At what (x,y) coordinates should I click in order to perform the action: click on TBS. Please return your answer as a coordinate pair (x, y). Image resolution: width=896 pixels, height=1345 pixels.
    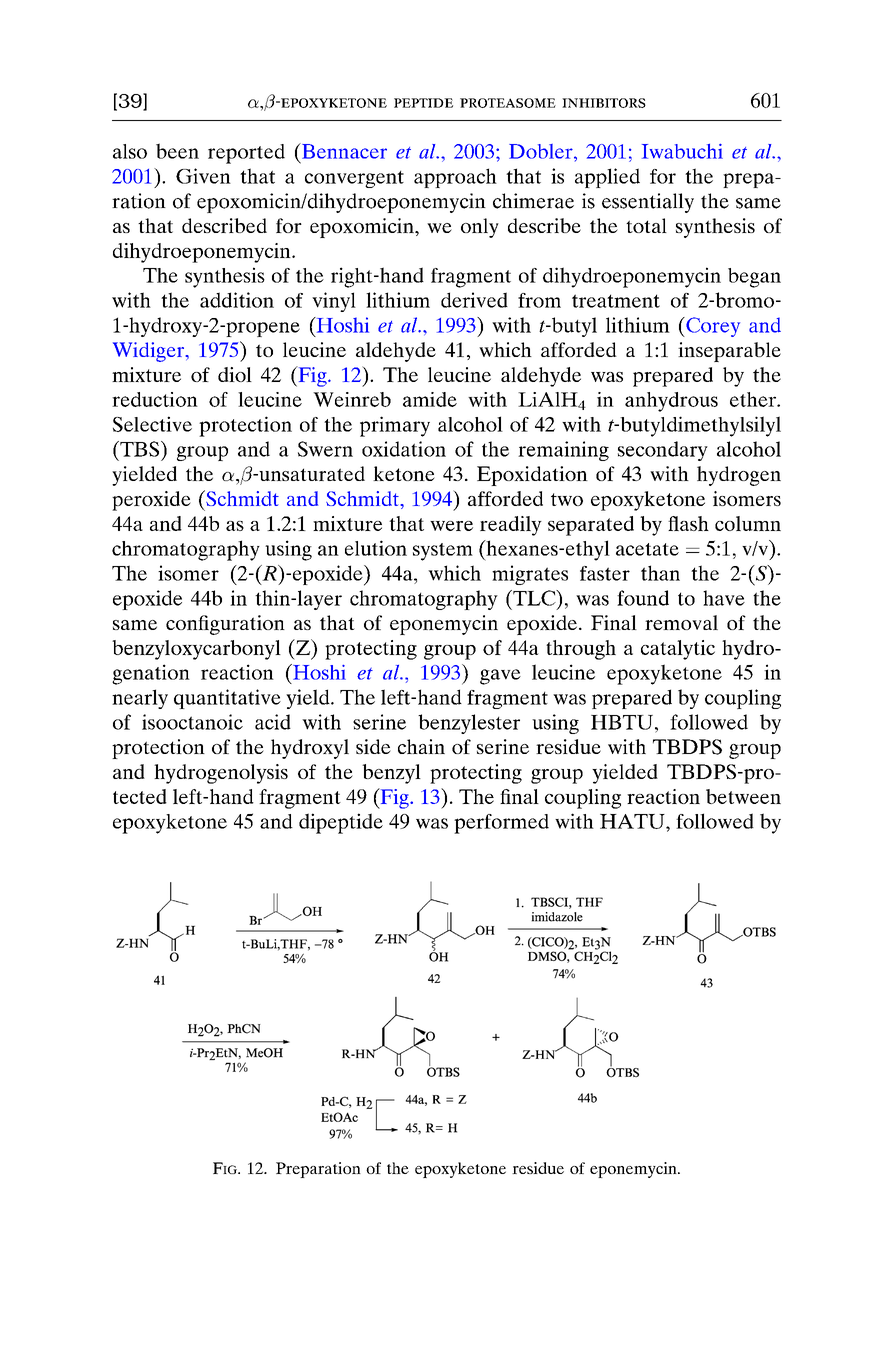
    Looking at the image, I should click on (140, 449).
